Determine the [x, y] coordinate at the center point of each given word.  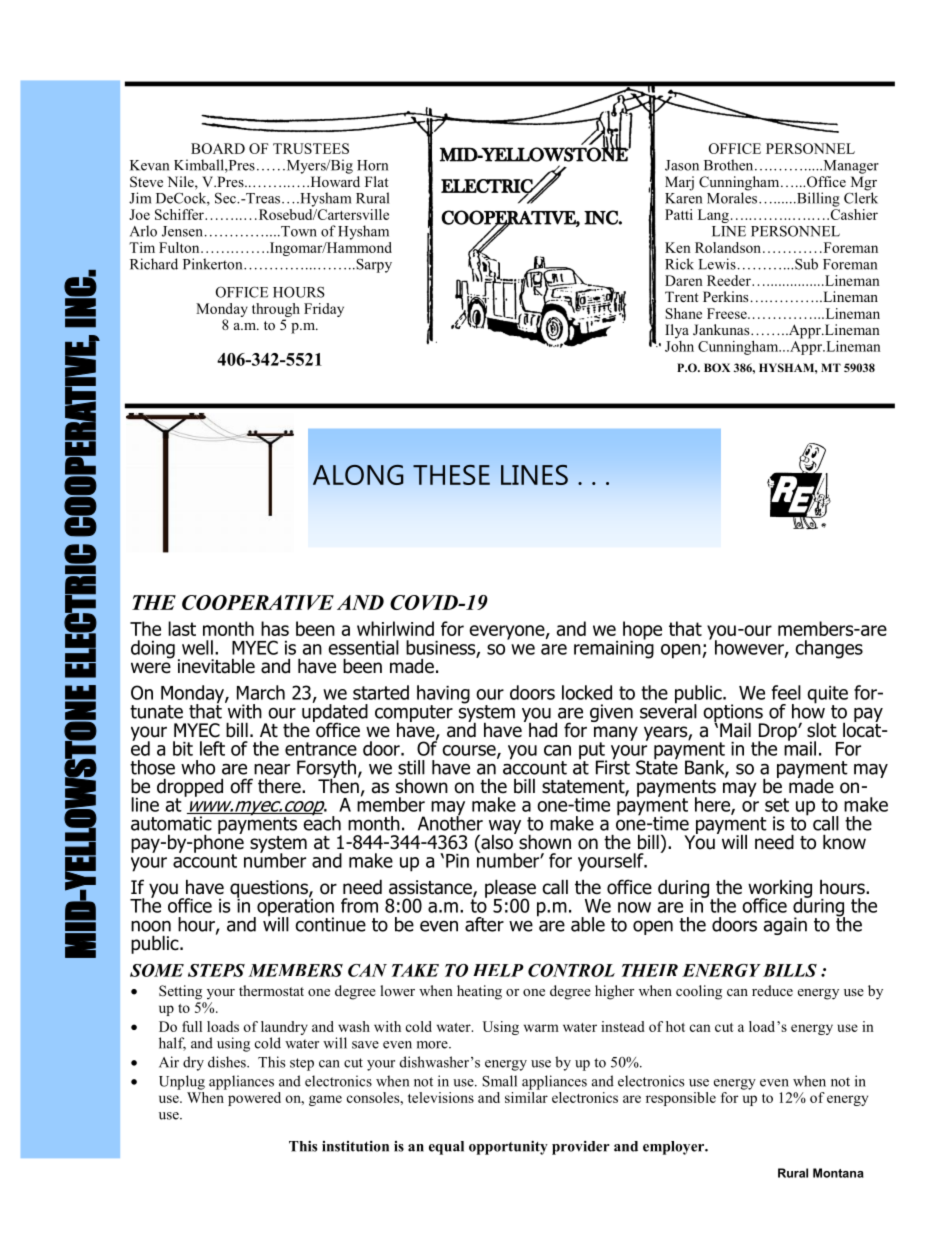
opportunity [508, 1148]
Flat [377, 181]
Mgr [863, 184]
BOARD [218, 148]
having [443, 695]
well [197, 647]
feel [786, 692]
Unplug [182, 1082]
